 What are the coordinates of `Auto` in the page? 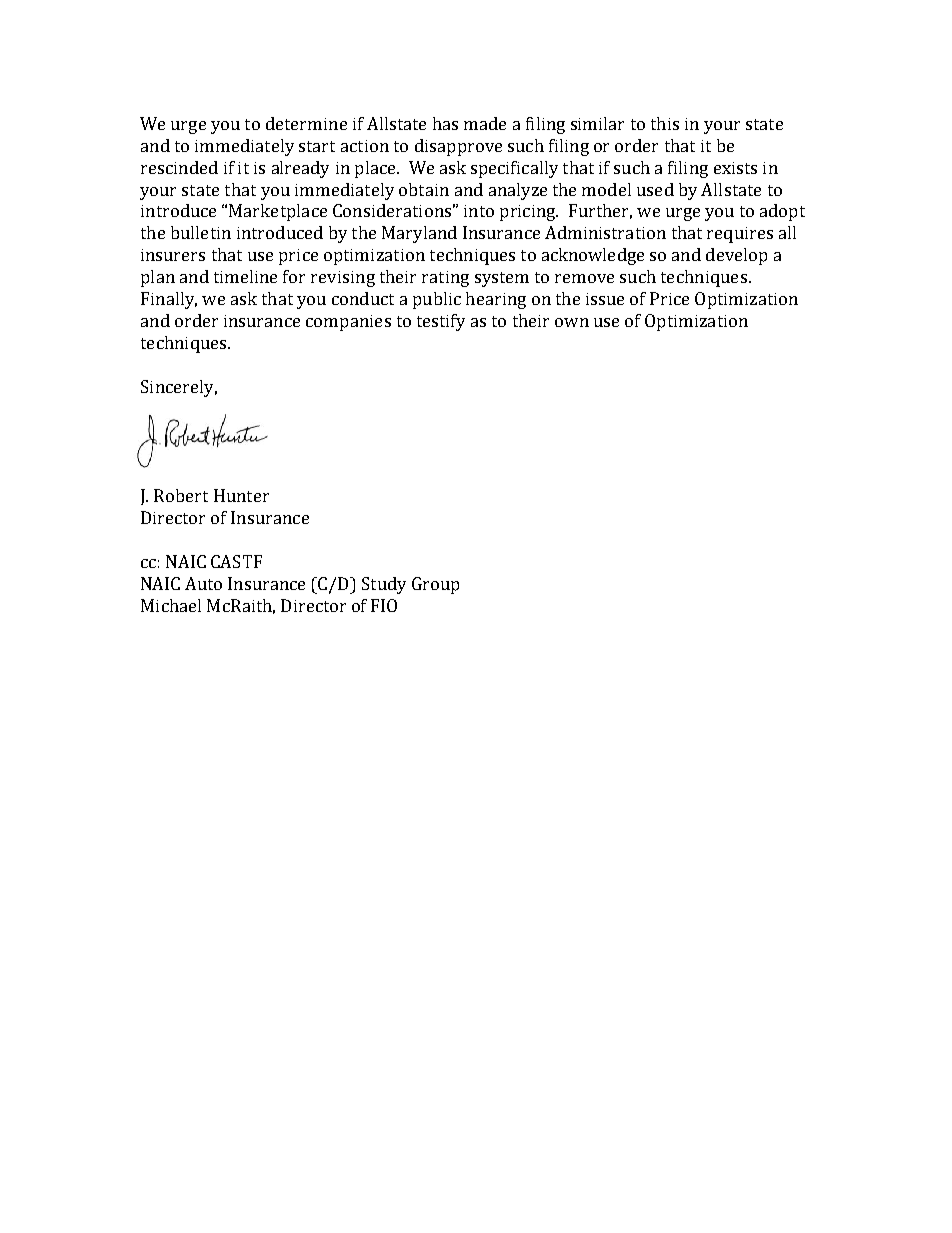 It's located at (203, 583).
